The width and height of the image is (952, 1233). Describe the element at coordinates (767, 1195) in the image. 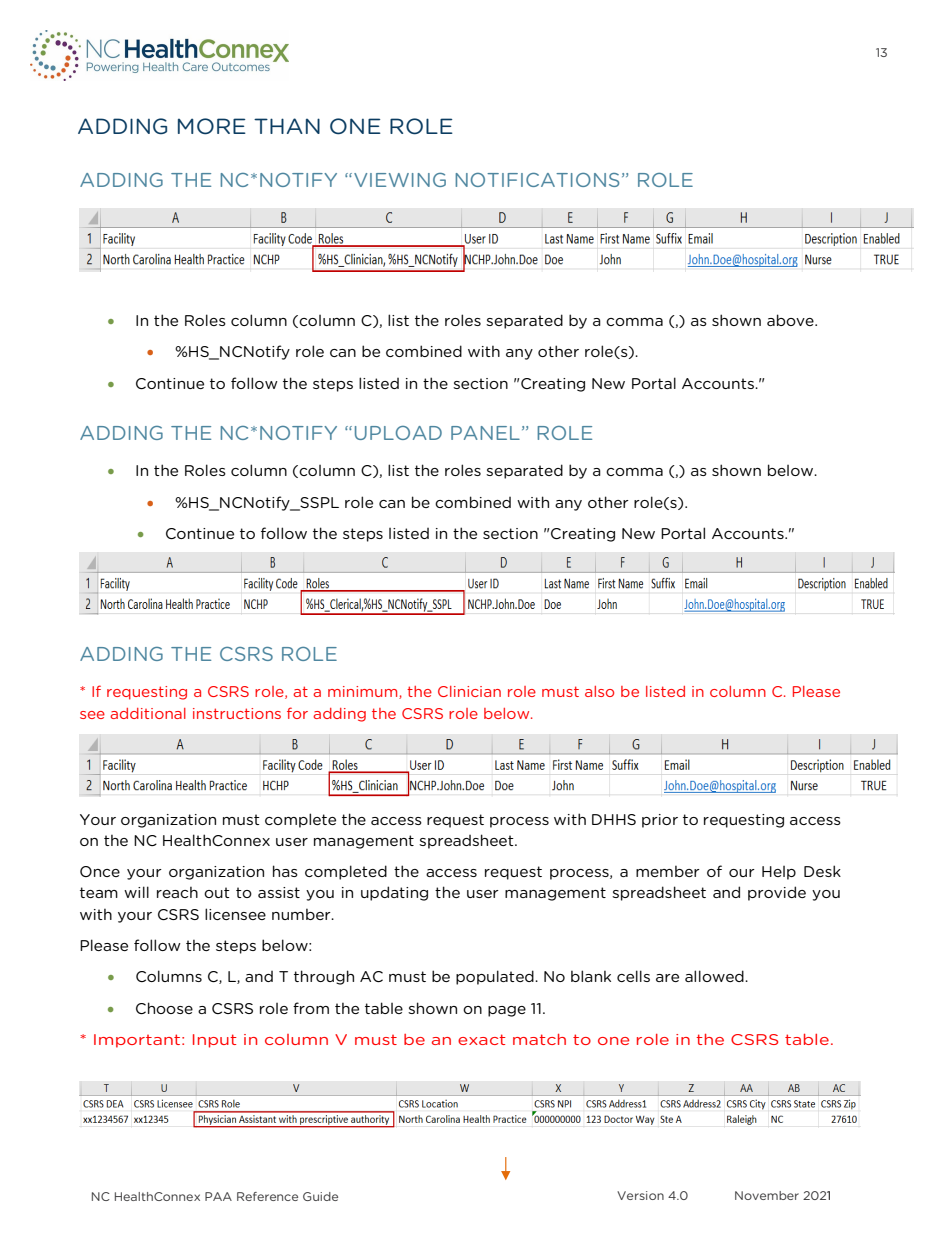

I see `November` at that location.
